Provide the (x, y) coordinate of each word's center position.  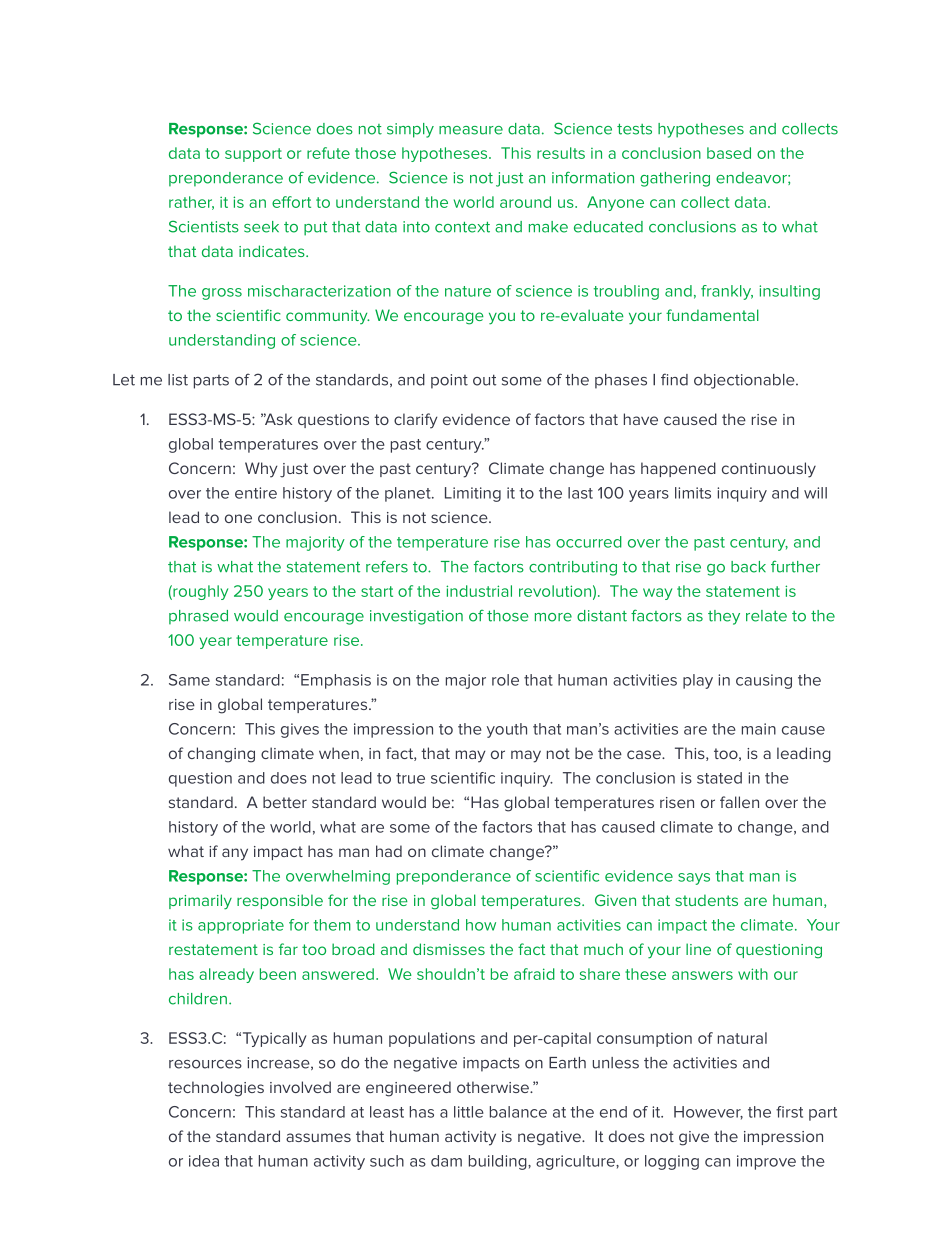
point (449, 381)
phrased (198, 617)
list (178, 380)
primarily (200, 902)
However (708, 1113)
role (505, 680)
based (729, 153)
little (469, 1112)
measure (471, 130)
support (253, 155)
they (724, 617)
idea (204, 1161)
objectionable (745, 381)
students (706, 900)
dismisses (449, 949)
